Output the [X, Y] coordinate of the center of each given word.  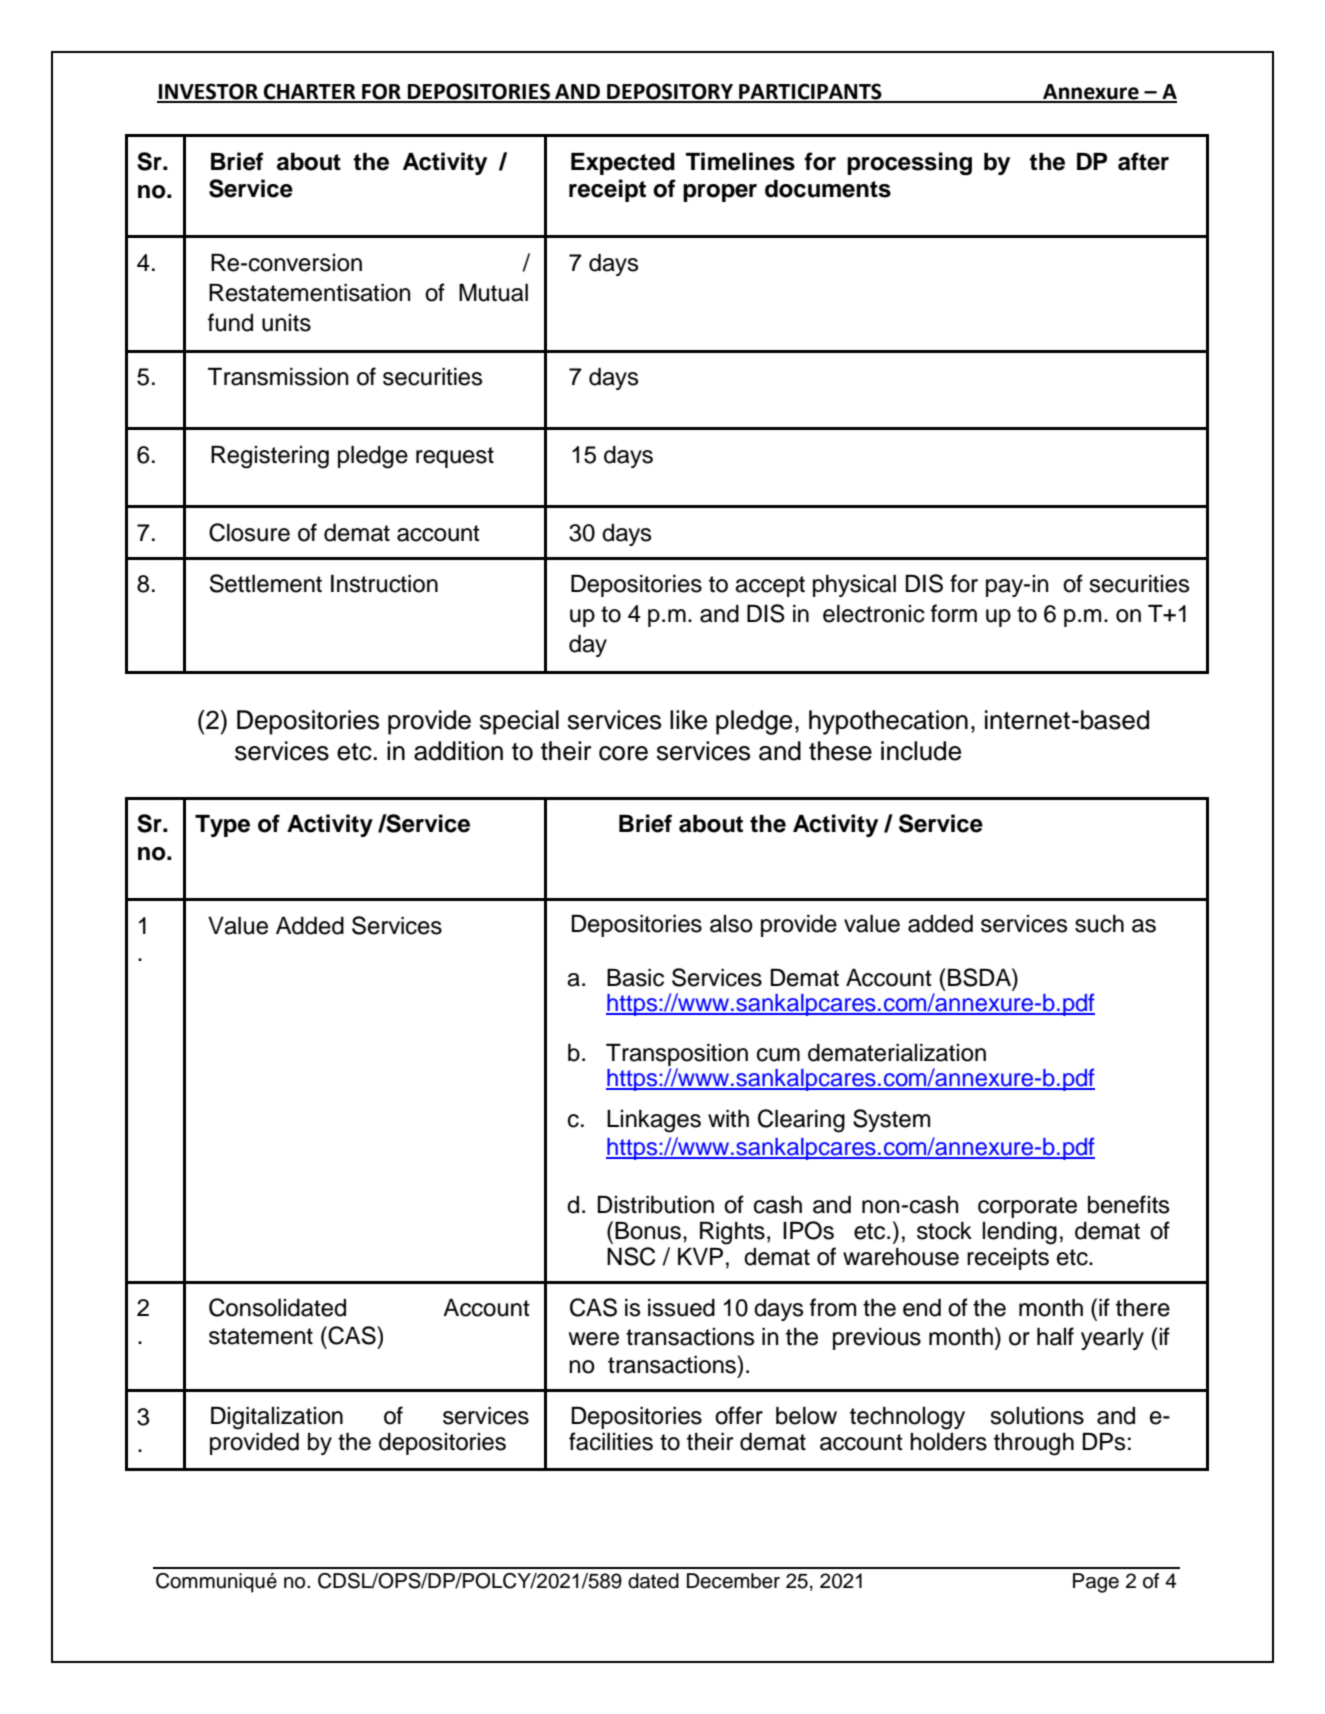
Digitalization [277, 1418]
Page [1096, 1583]
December [733, 1581]
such [1099, 924]
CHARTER [310, 92]
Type [222, 826]
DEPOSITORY [670, 92]
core [623, 753]
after [1143, 161]
